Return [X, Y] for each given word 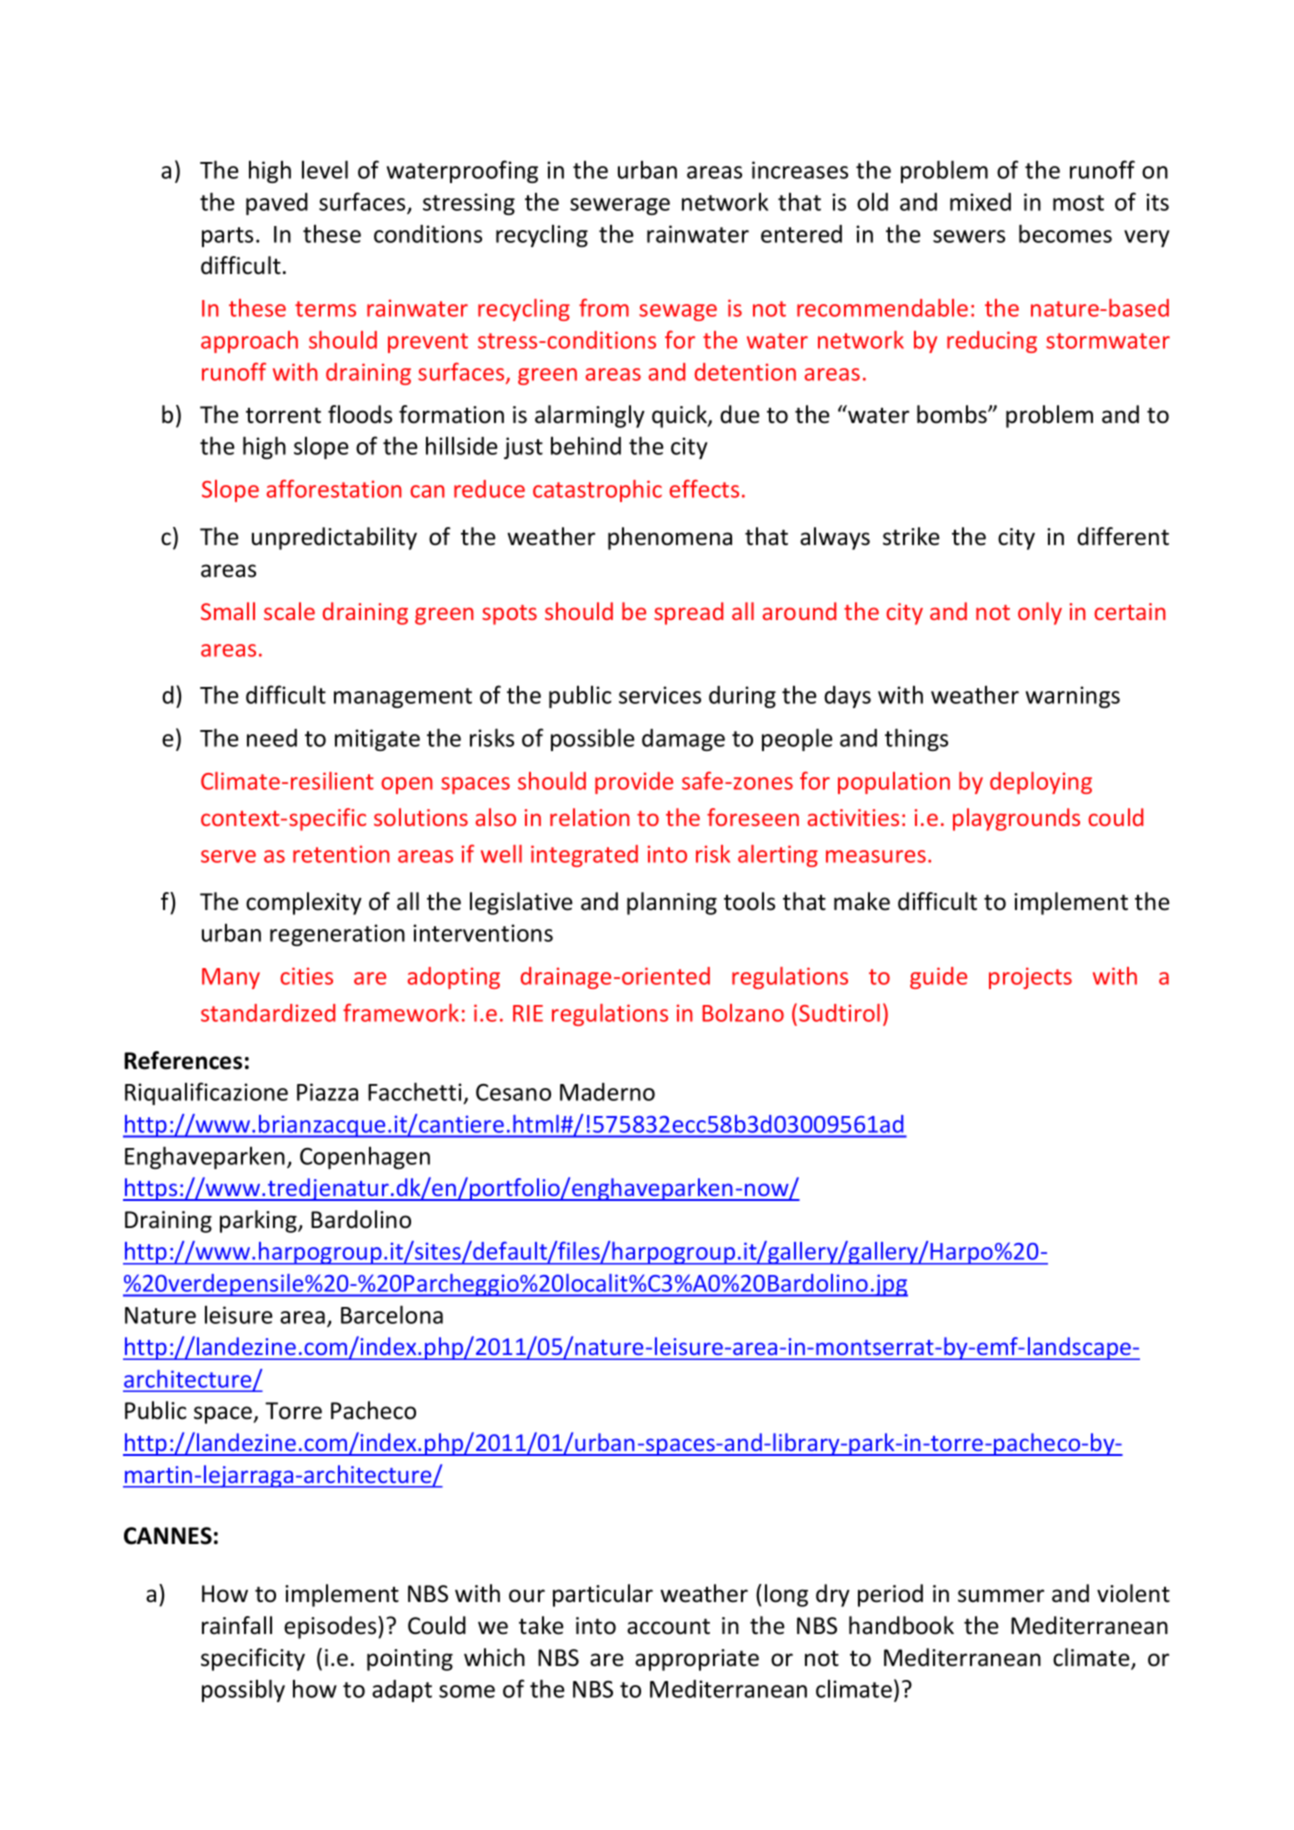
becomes [1065, 233]
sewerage [620, 206]
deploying [1041, 783]
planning [672, 903]
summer [1001, 1596]
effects [704, 488]
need [272, 738]
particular [603, 1595]
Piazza [327, 1092]
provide [634, 783]
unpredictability [334, 538]
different [1123, 536]
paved [277, 204]
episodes [331, 1627]
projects [1030, 978]
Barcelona [392, 1314]
